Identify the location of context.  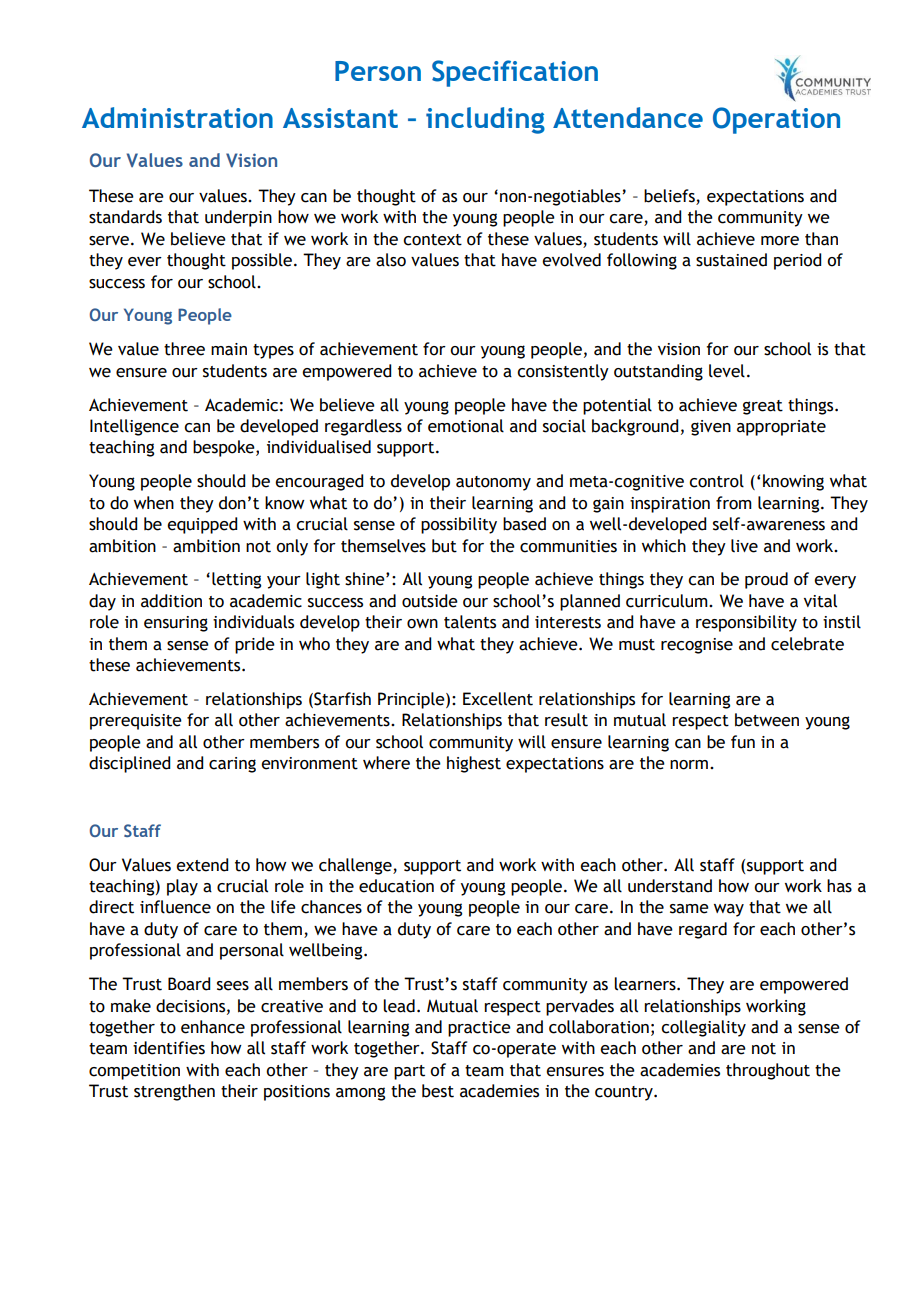
(432, 240).
